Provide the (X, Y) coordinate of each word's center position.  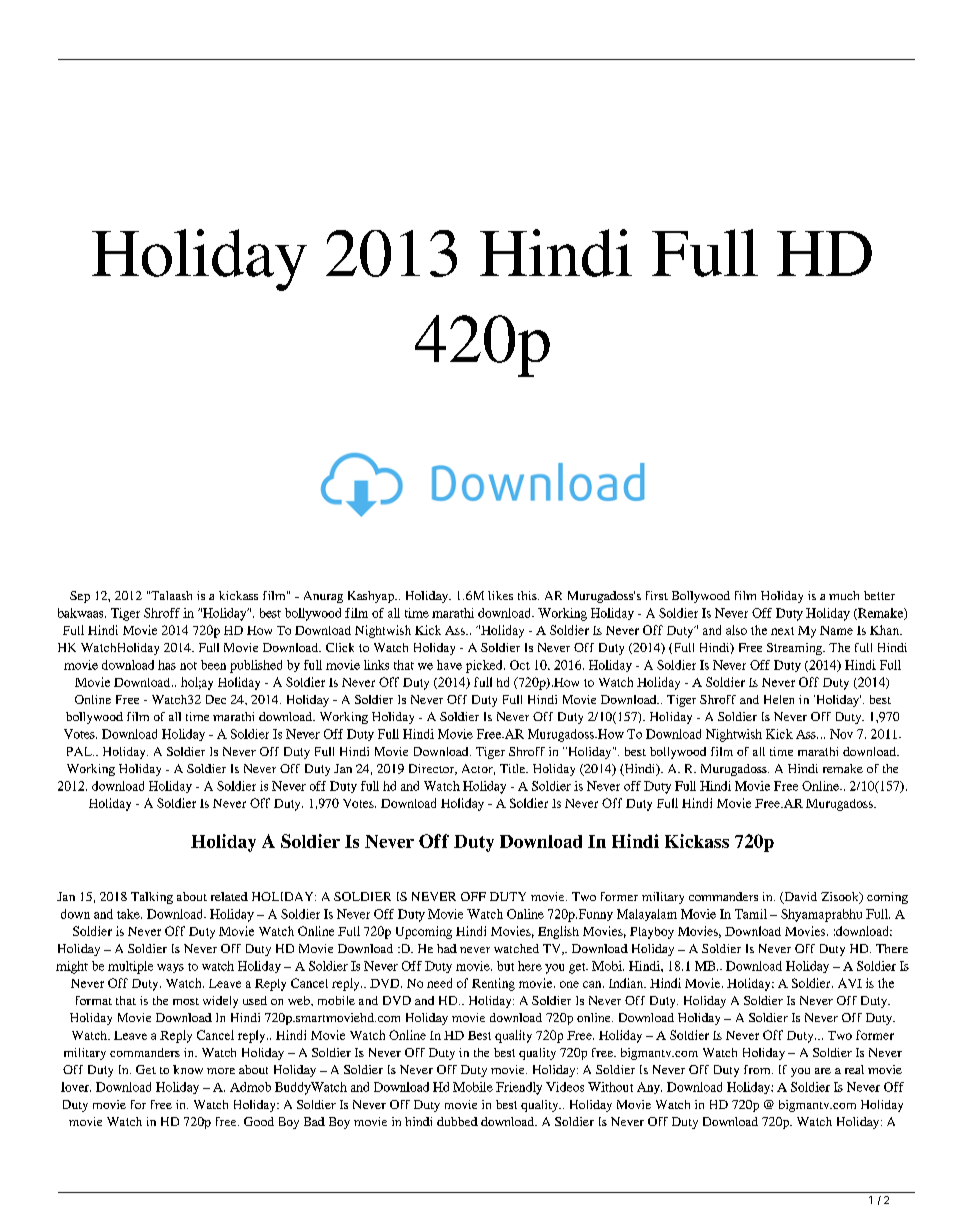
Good (259, 1121)
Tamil (751, 914)
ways (170, 968)
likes (500, 595)
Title (514, 768)
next (782, 631)
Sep (80, 597)
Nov (841, 734)
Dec (216, 699)
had (447, 948)
